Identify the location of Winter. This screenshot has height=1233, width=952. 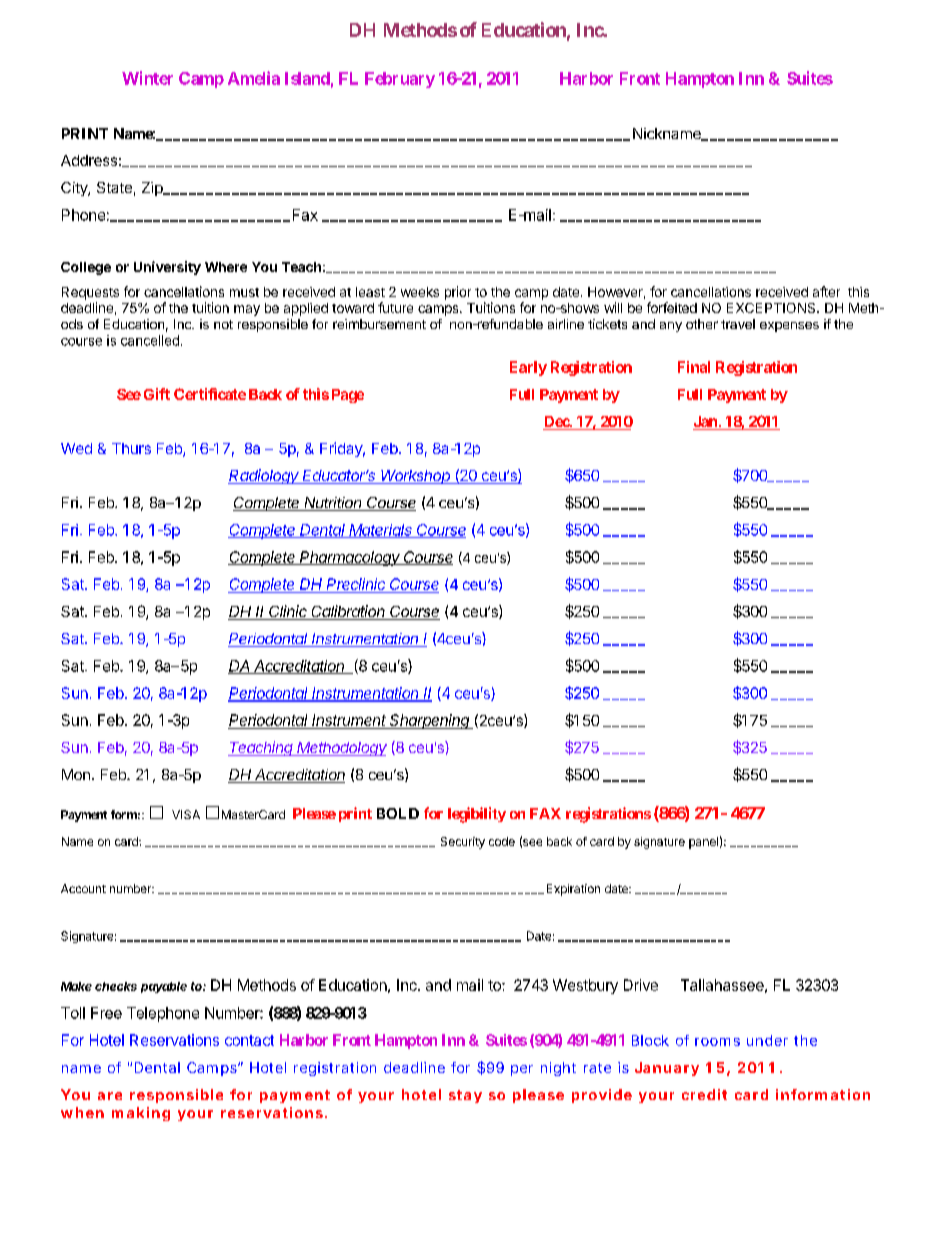
(147, 78).
